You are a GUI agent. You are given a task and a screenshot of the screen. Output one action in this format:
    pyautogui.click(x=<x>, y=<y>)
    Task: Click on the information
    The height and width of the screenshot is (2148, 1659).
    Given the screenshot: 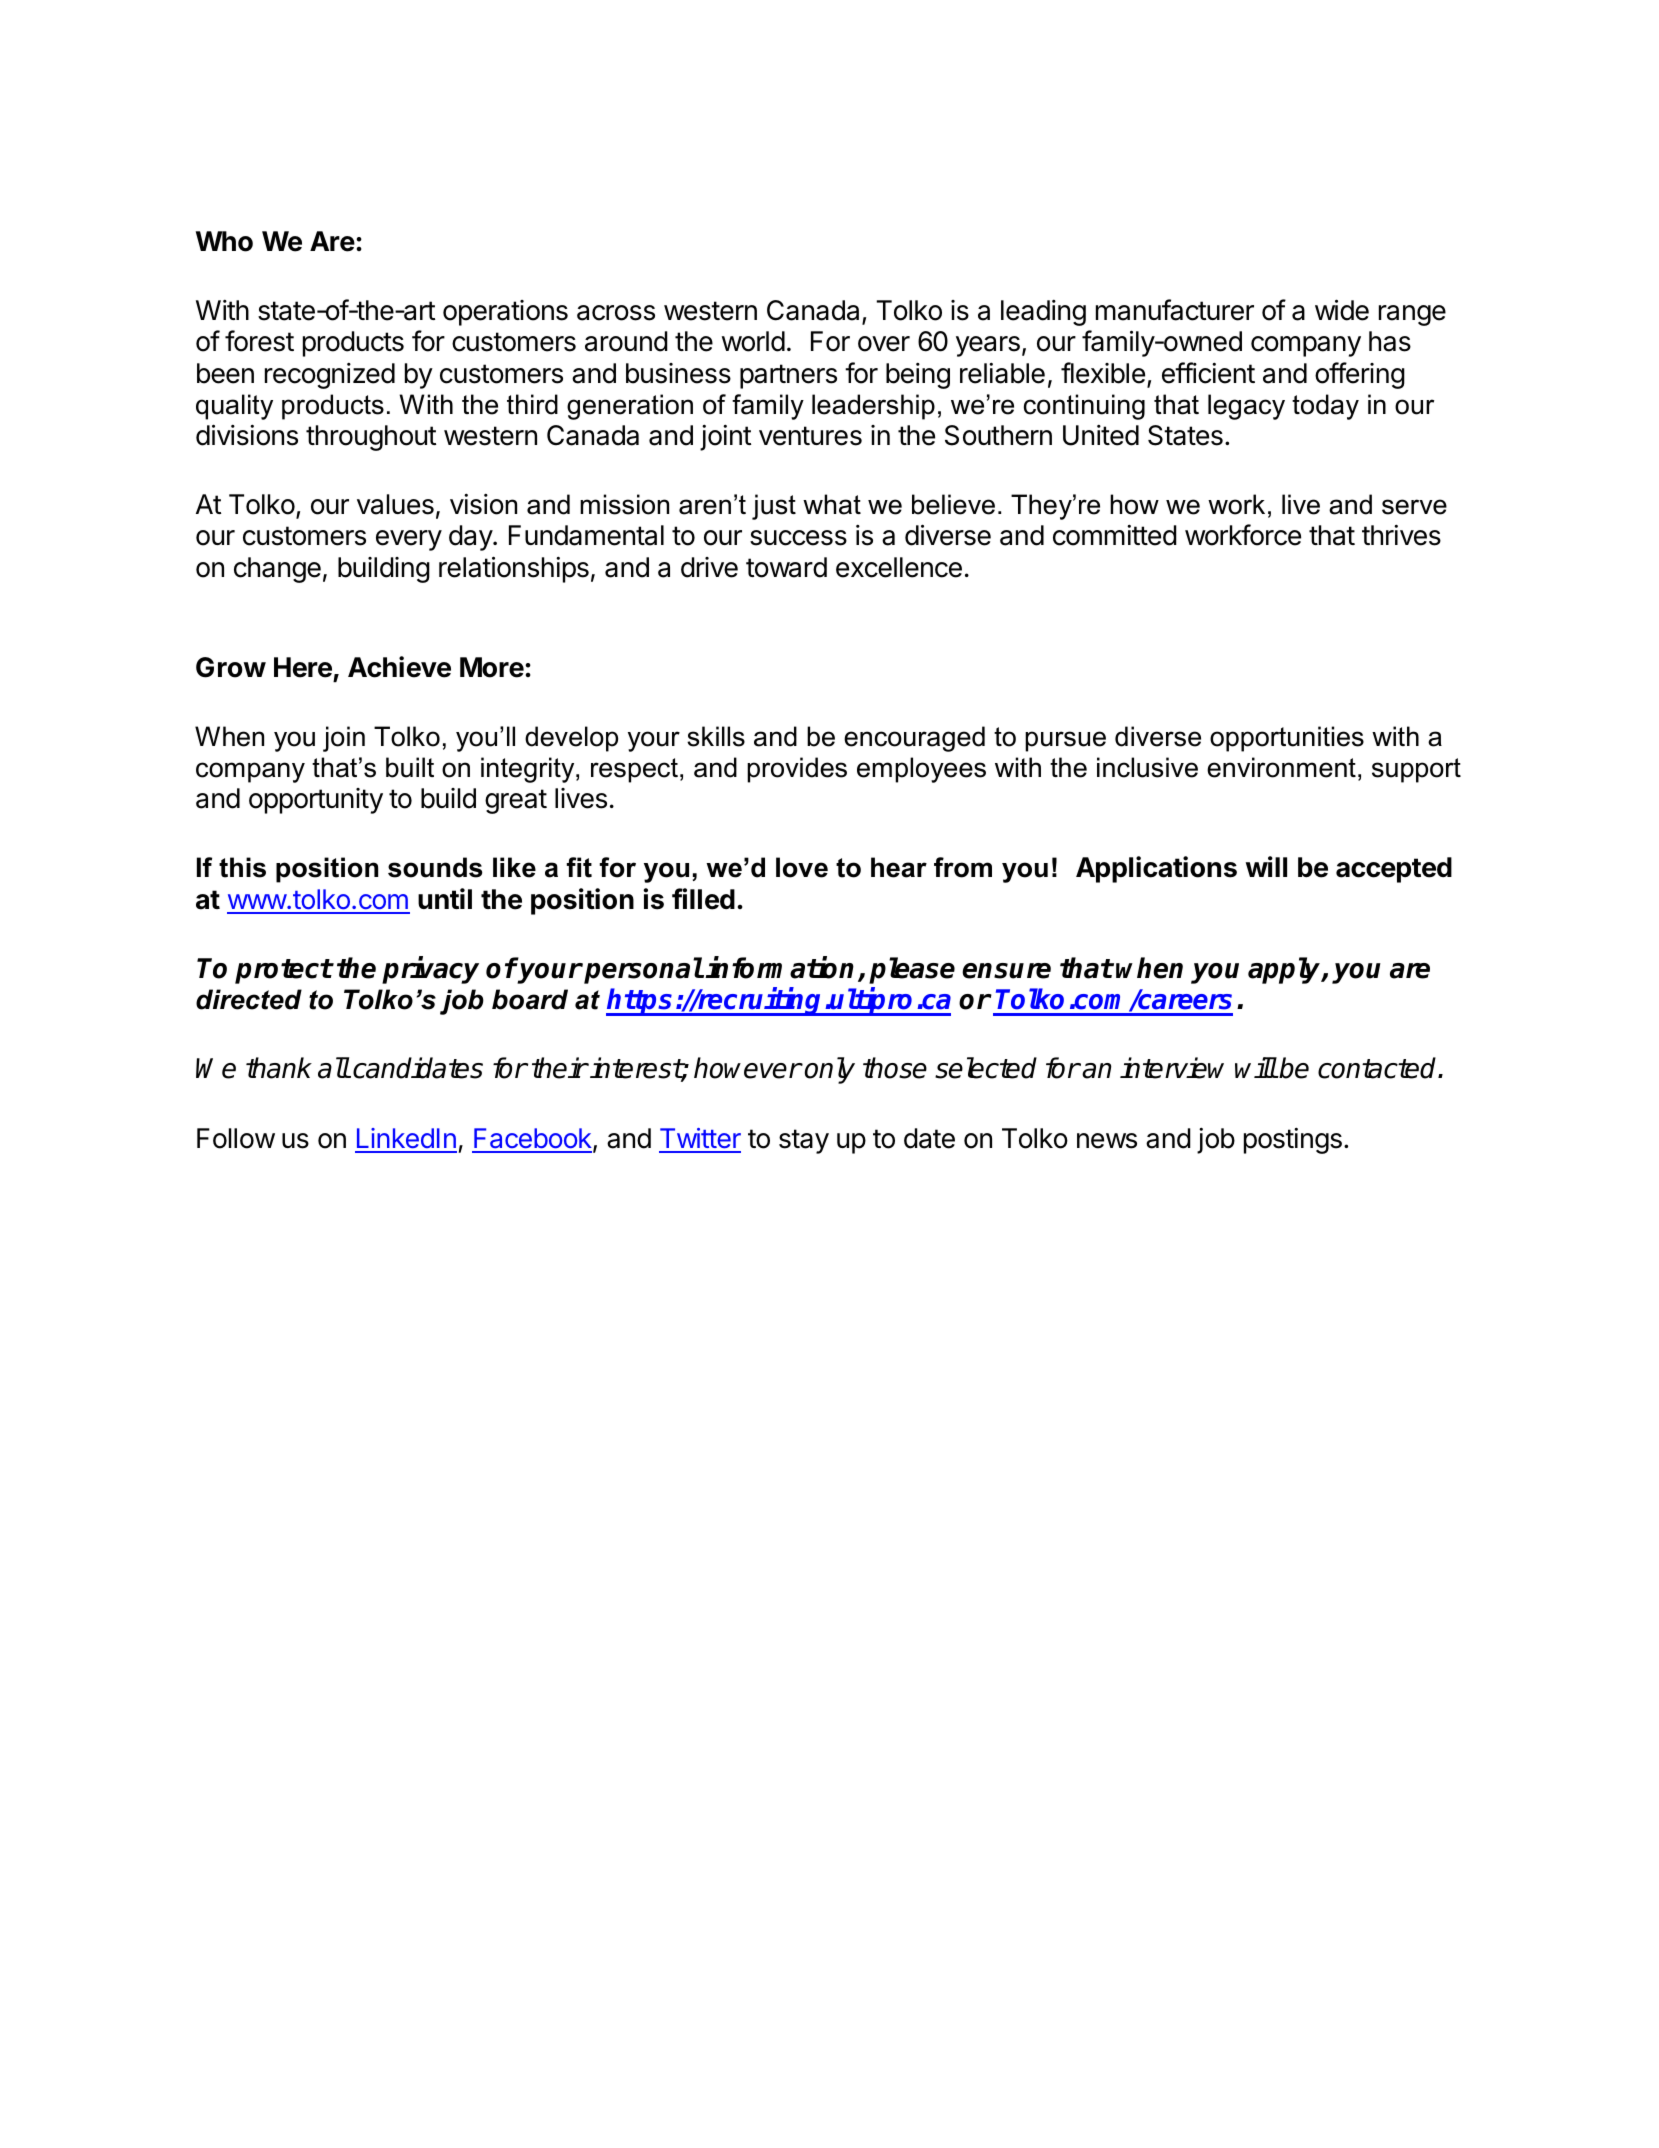 What is the action you would take?
    pyautogui.click(x=779, y=967)
